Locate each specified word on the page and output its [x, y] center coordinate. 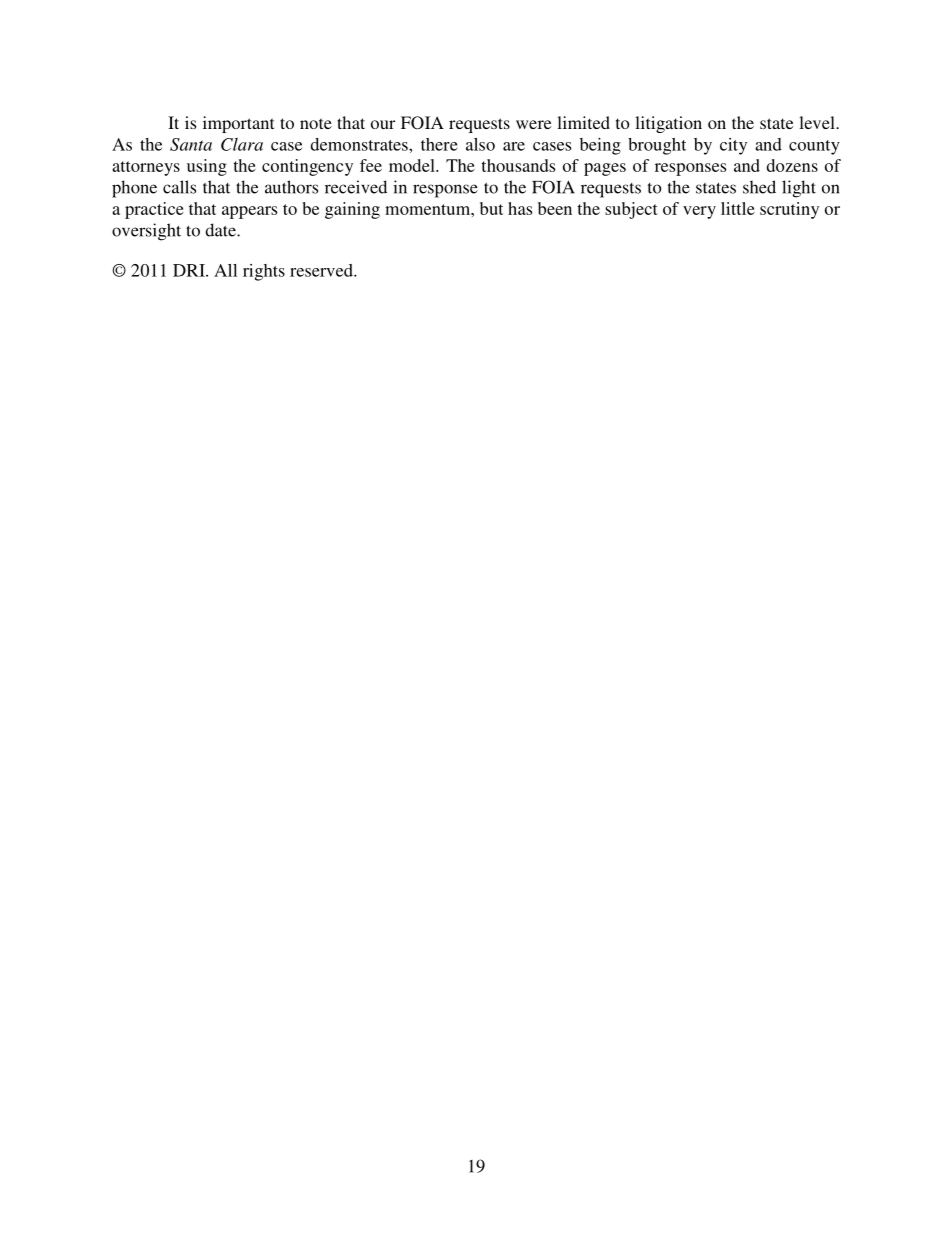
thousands [518, 165]
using [207, 167]
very [699, 212]
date [221, 230]
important [238, 124]
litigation [668, 124]
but [491, 208]
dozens [792, 165]
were [533, 124]
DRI [190, 270]
